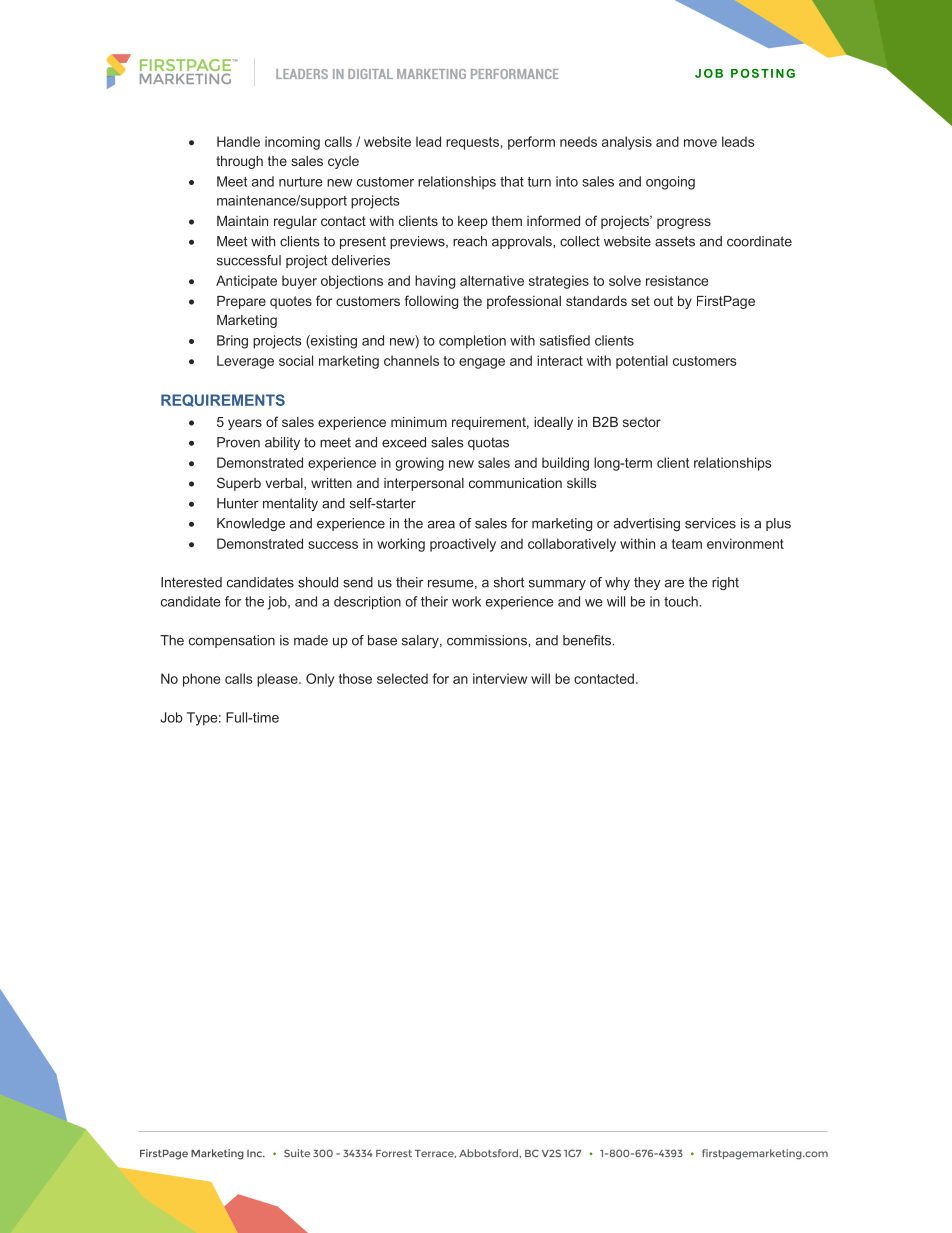 Image resolution: width=952 pixels, height=1233 pixels. What do you see at coordinates (681, 601) in the screenshot?
I see `touch` at bounding box center [681, 601].
